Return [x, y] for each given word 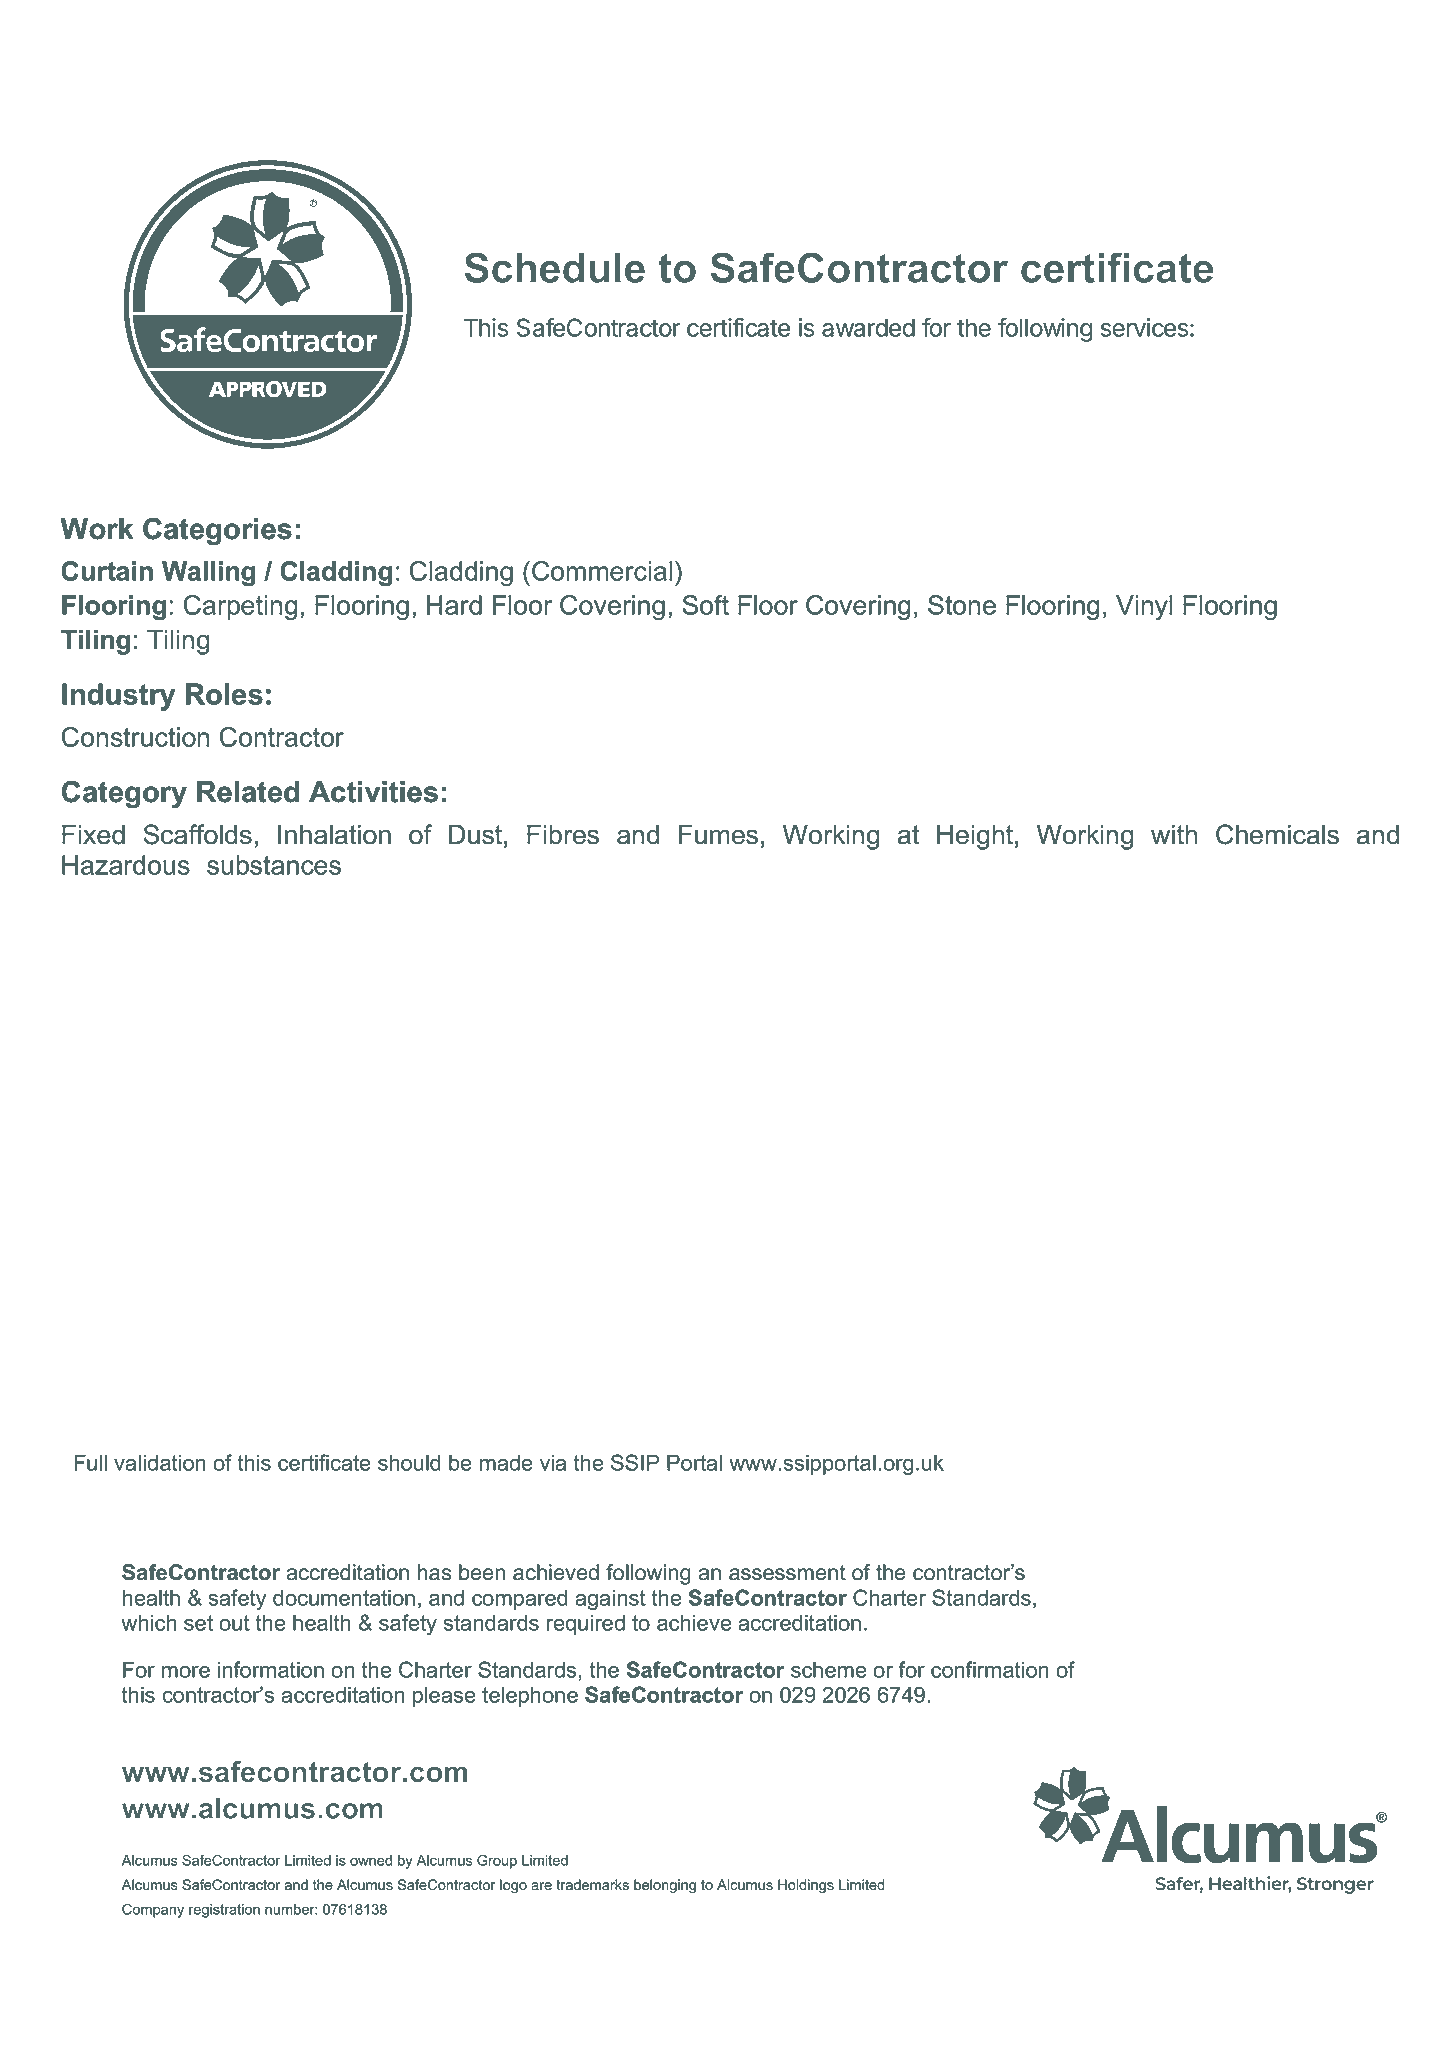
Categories [217, 531]
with [1174, 834]
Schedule [554, 267]
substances [274, 865]
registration [224, 1911]
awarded [868, 327]
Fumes [718, 834]
